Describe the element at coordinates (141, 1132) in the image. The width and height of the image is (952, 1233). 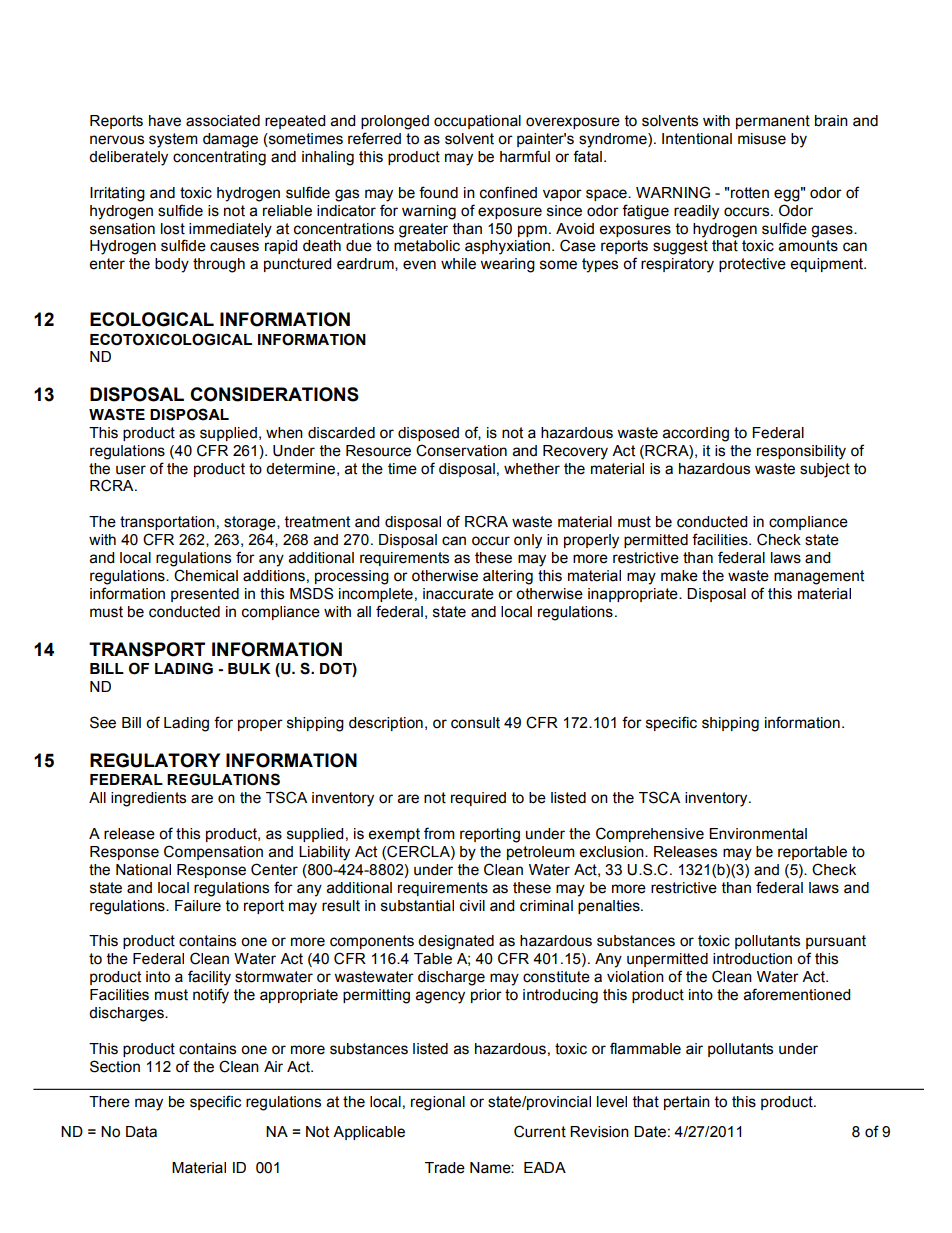
I see `Data` at that location.
